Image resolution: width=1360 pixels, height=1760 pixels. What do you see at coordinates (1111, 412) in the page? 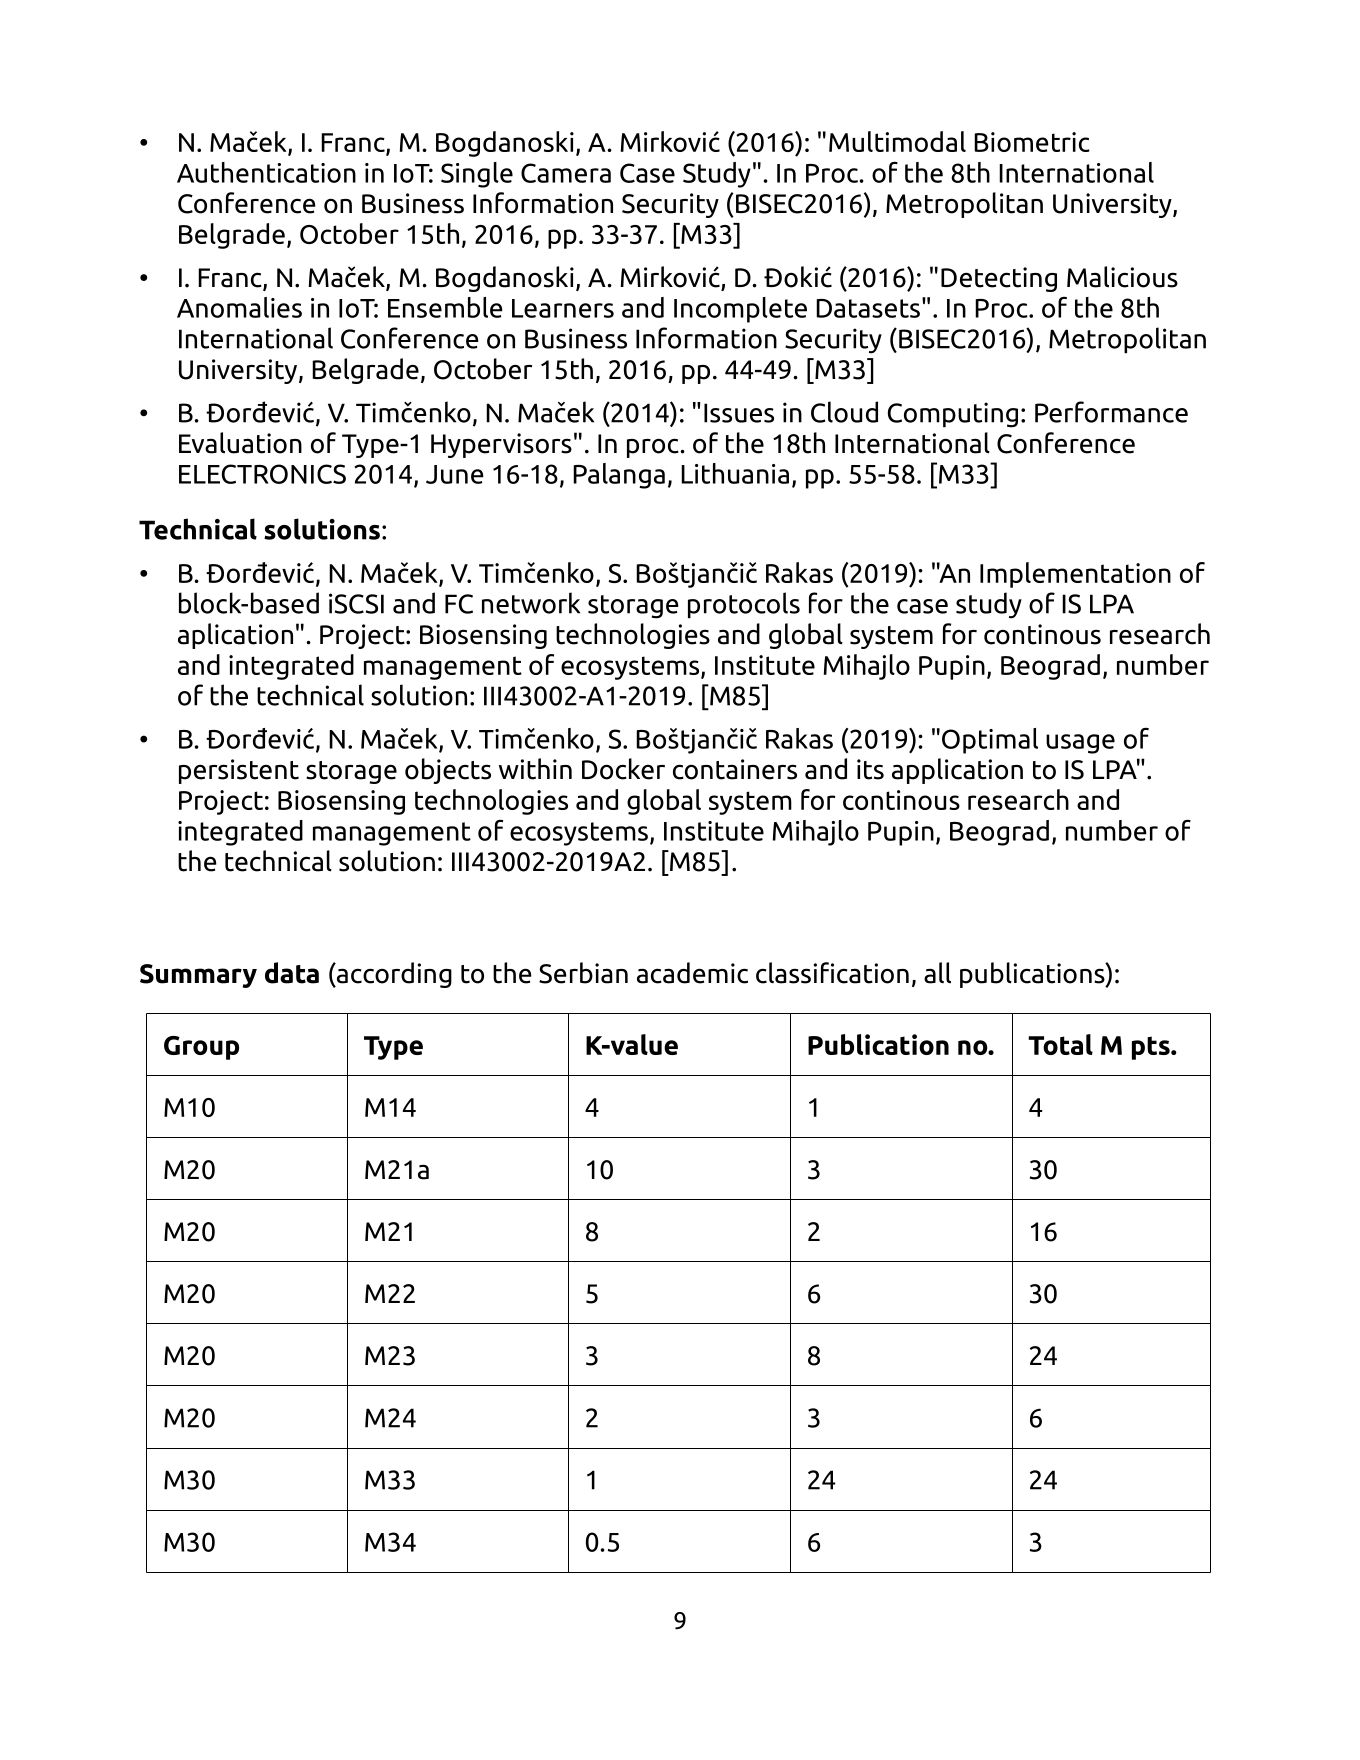
I see `Performance` at bounding box center [1111, 412].
